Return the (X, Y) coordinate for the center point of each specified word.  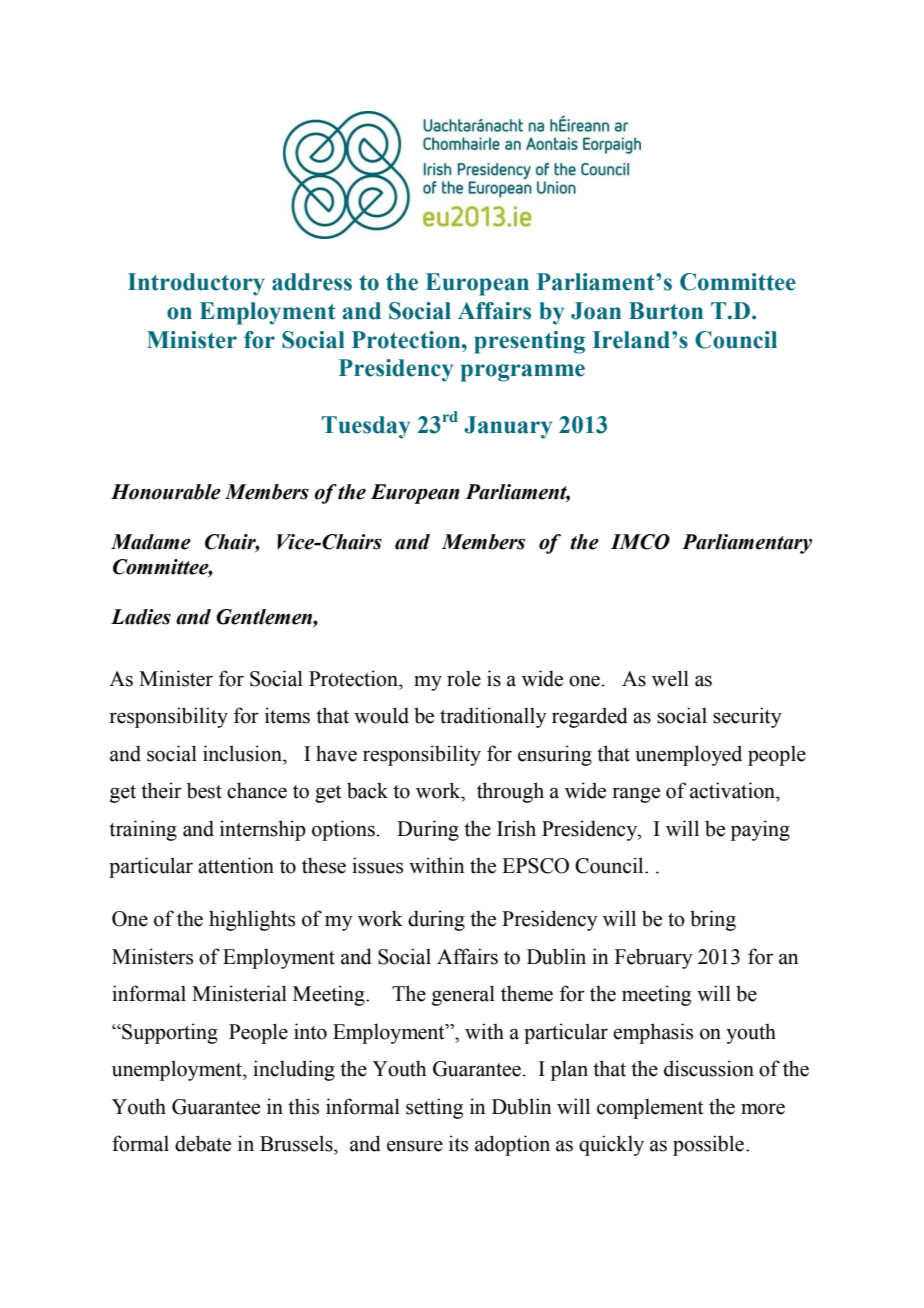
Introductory (196, 284)
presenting (529, 342)
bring (713, 920)
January (508, 427)
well (670, 678)
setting (434, 1108)
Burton (666, 311)
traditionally (493, 717)
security (747, 717)
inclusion (244, 753)
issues (377, 865)
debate (203, 1143)
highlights (252, 920)
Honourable (166, 492)
